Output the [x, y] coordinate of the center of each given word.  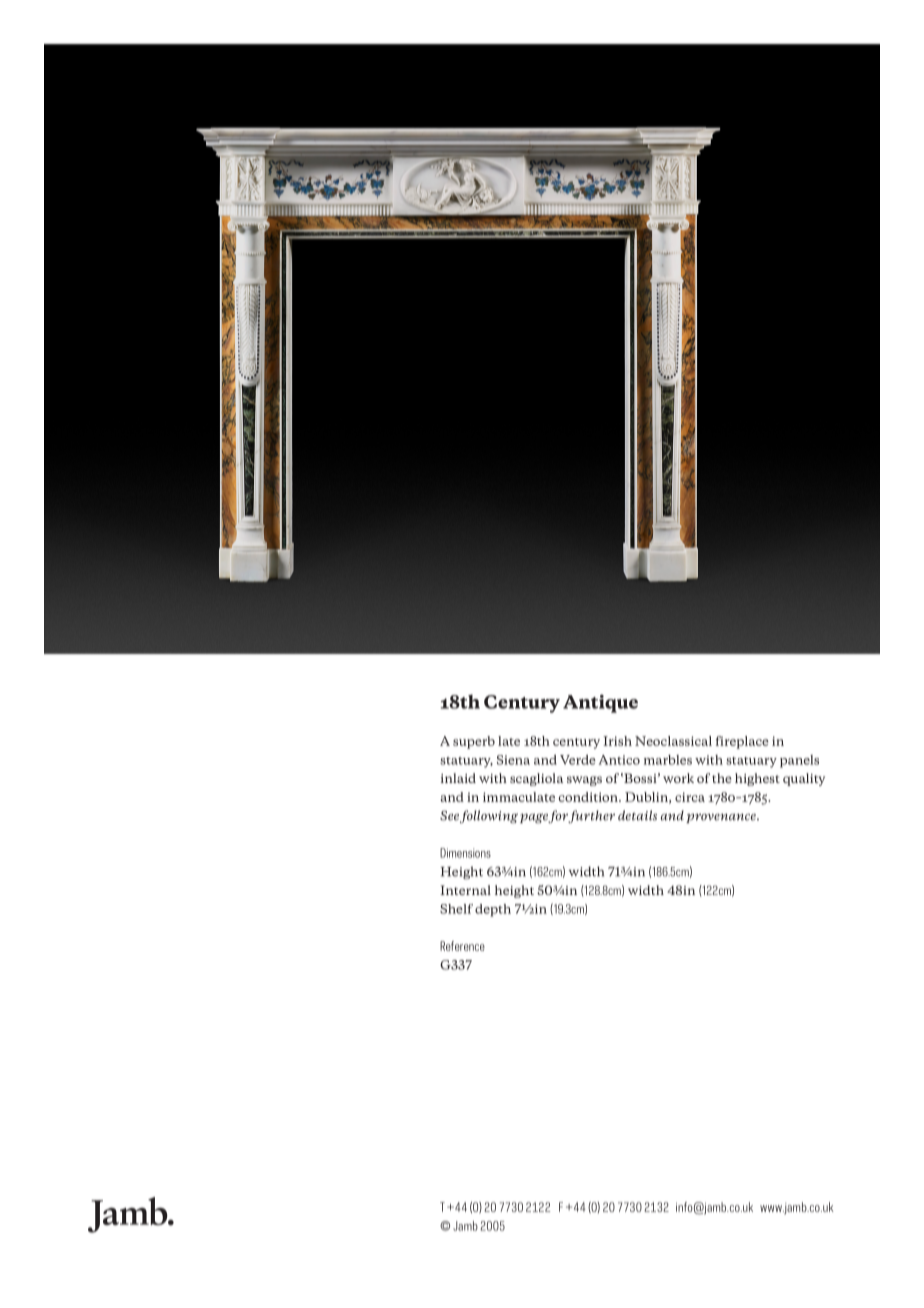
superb [474, 742]
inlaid [458, 778]
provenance [722, 818]
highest [757, 779]
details [637, 815]
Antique [600, 703]
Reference [462, 946]
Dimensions [465, 853]
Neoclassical [673, 741]
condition [589, 797]
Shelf [456, 909]
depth [493, 910]
